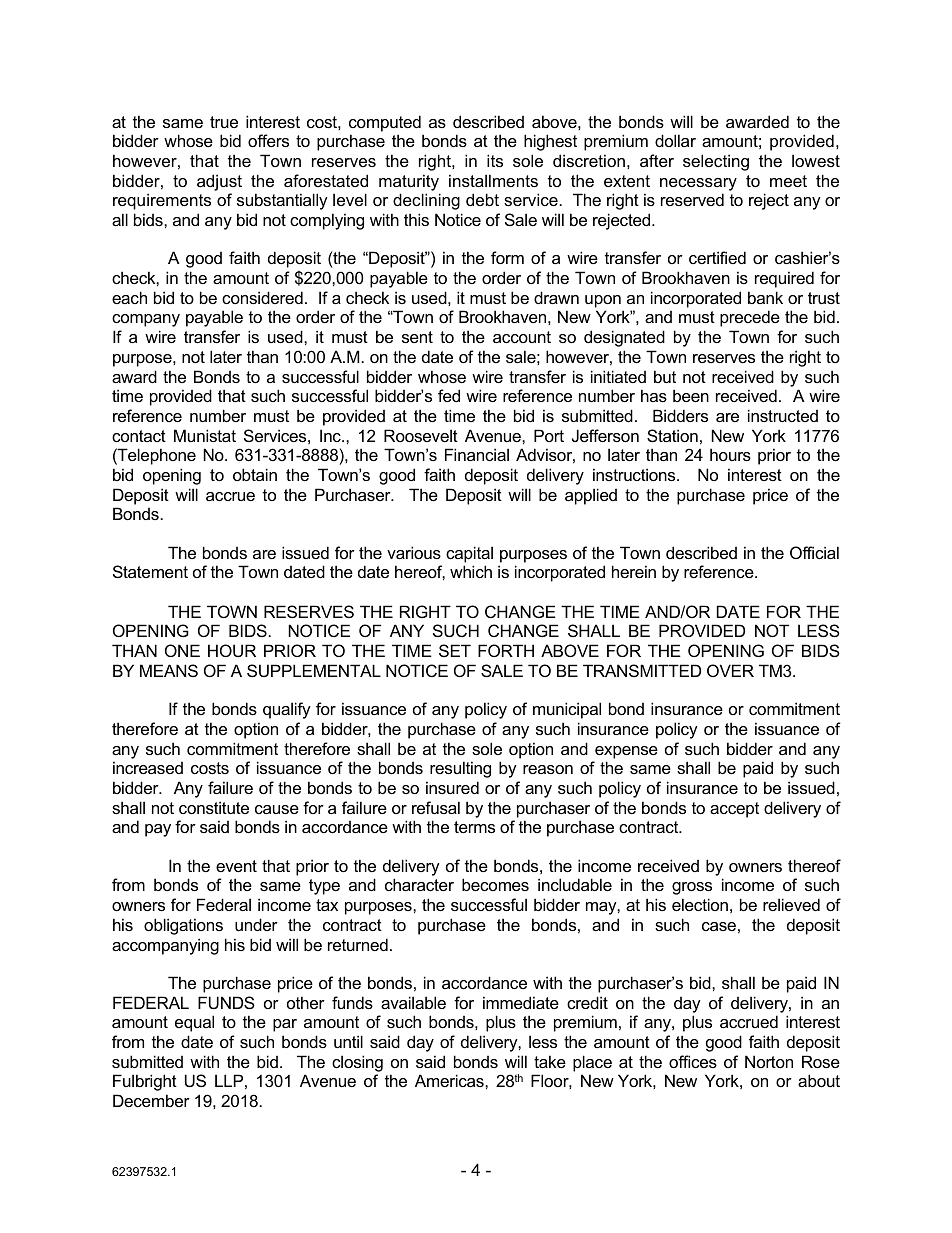 This screenshot has height=1233, width=952. Describe the element at coordinates (455, 650) in the screenshot. I see `SET` at that location.
